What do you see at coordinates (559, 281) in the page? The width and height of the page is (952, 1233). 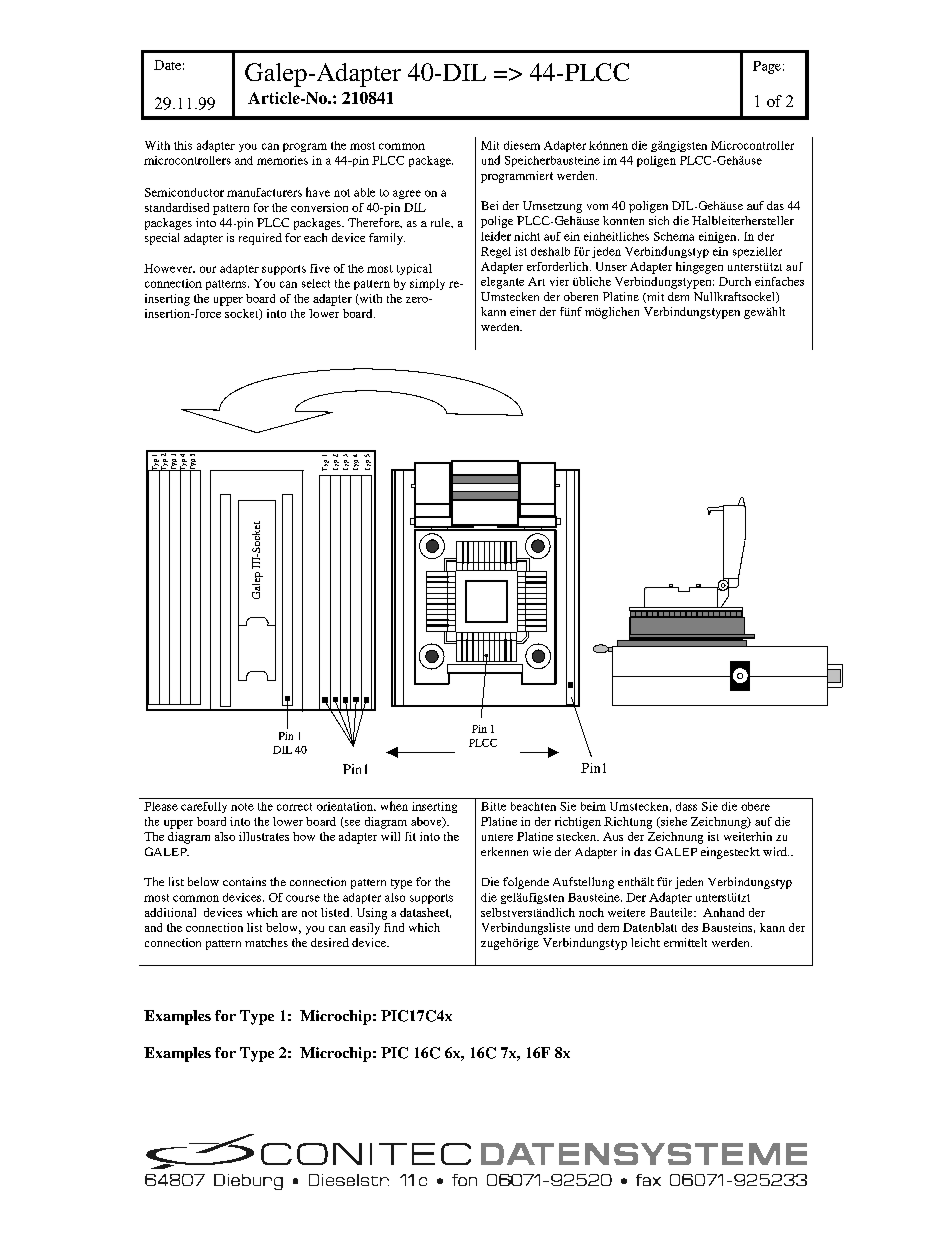 I see `vier` at bounding box center [559, 281].
